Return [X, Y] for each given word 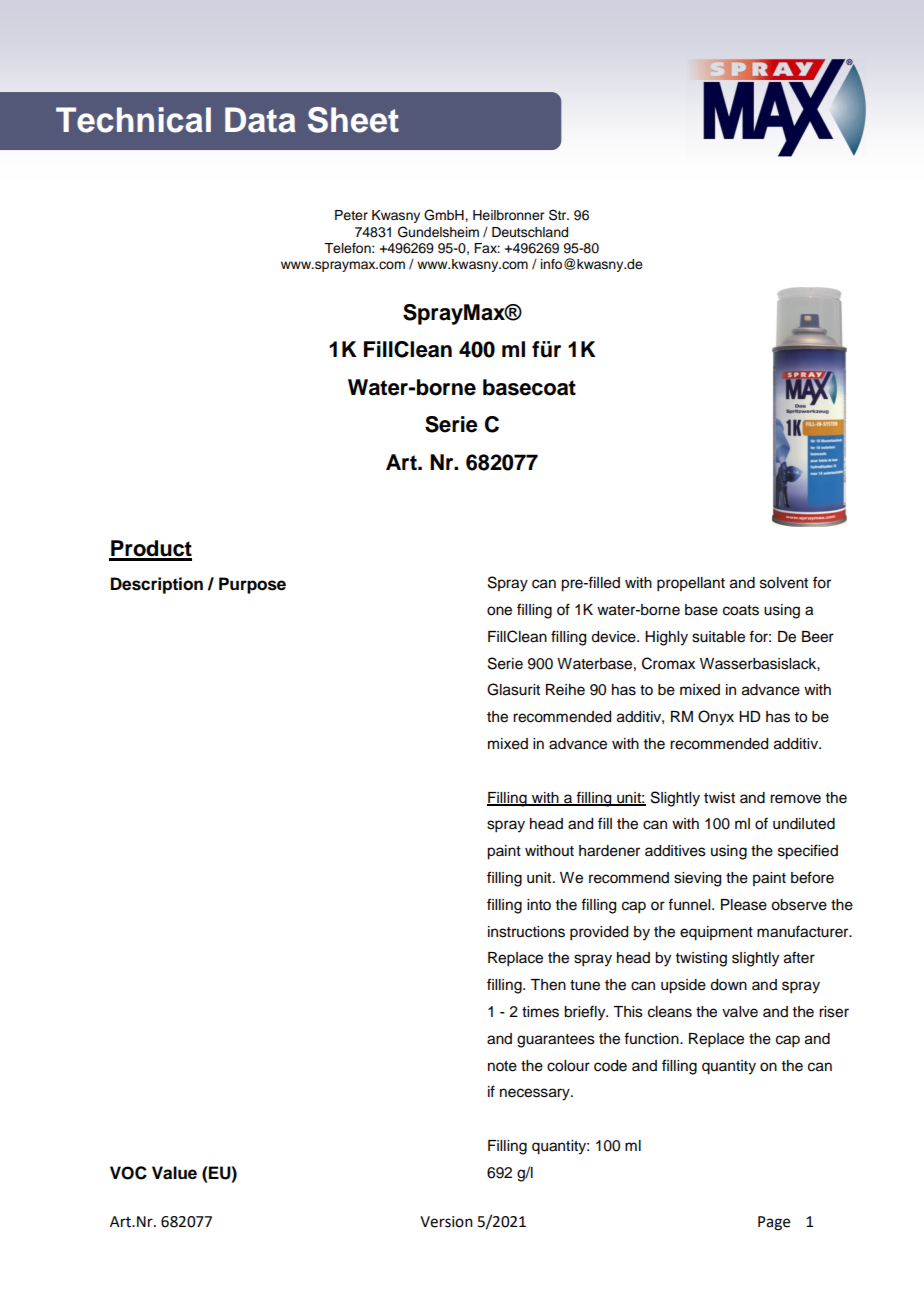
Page [774, 1223]
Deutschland [530, 232]
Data [260, 120]
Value [174, 1173]
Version [446, 1222]
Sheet [353, 120]
